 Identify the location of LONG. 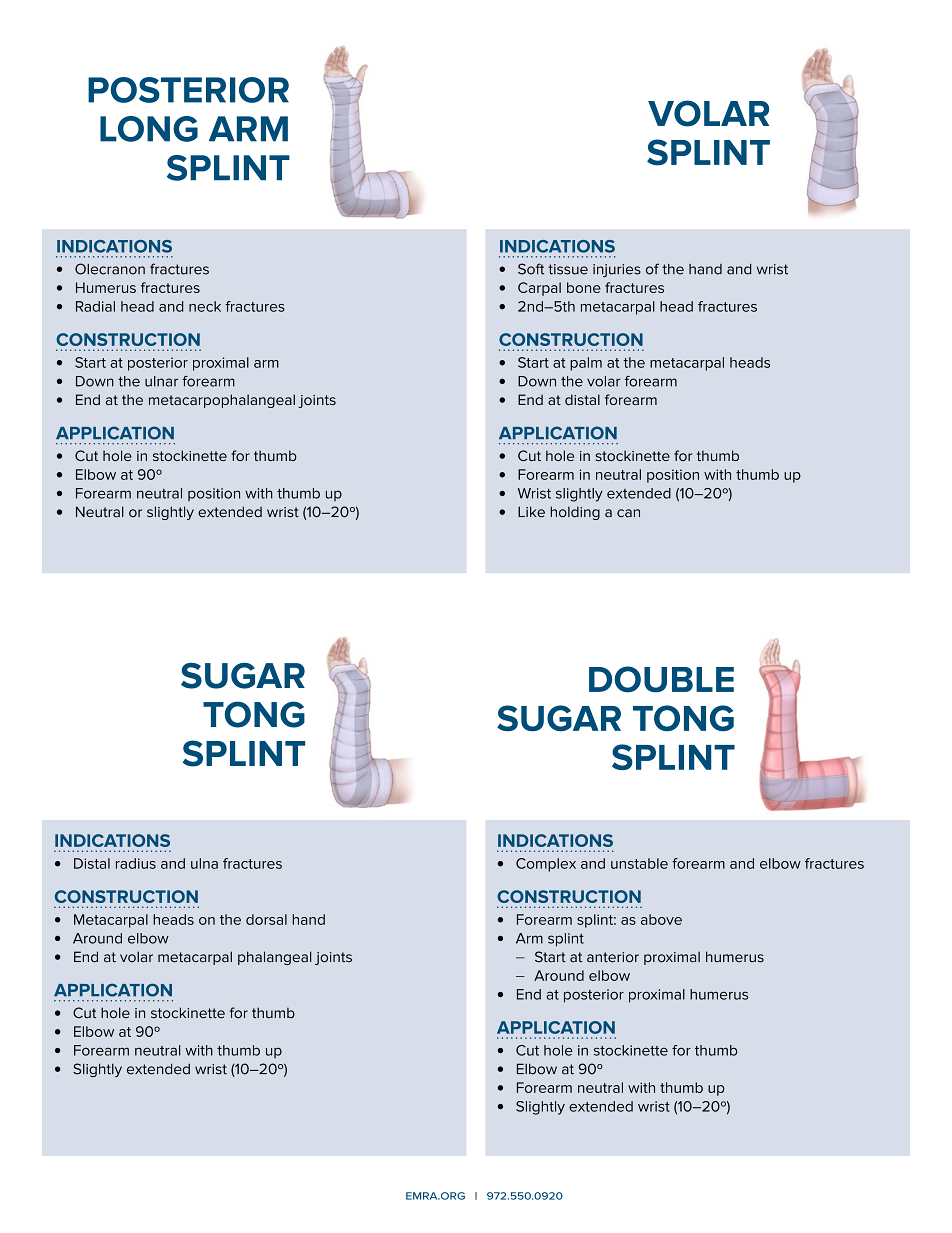
(149, 129).
